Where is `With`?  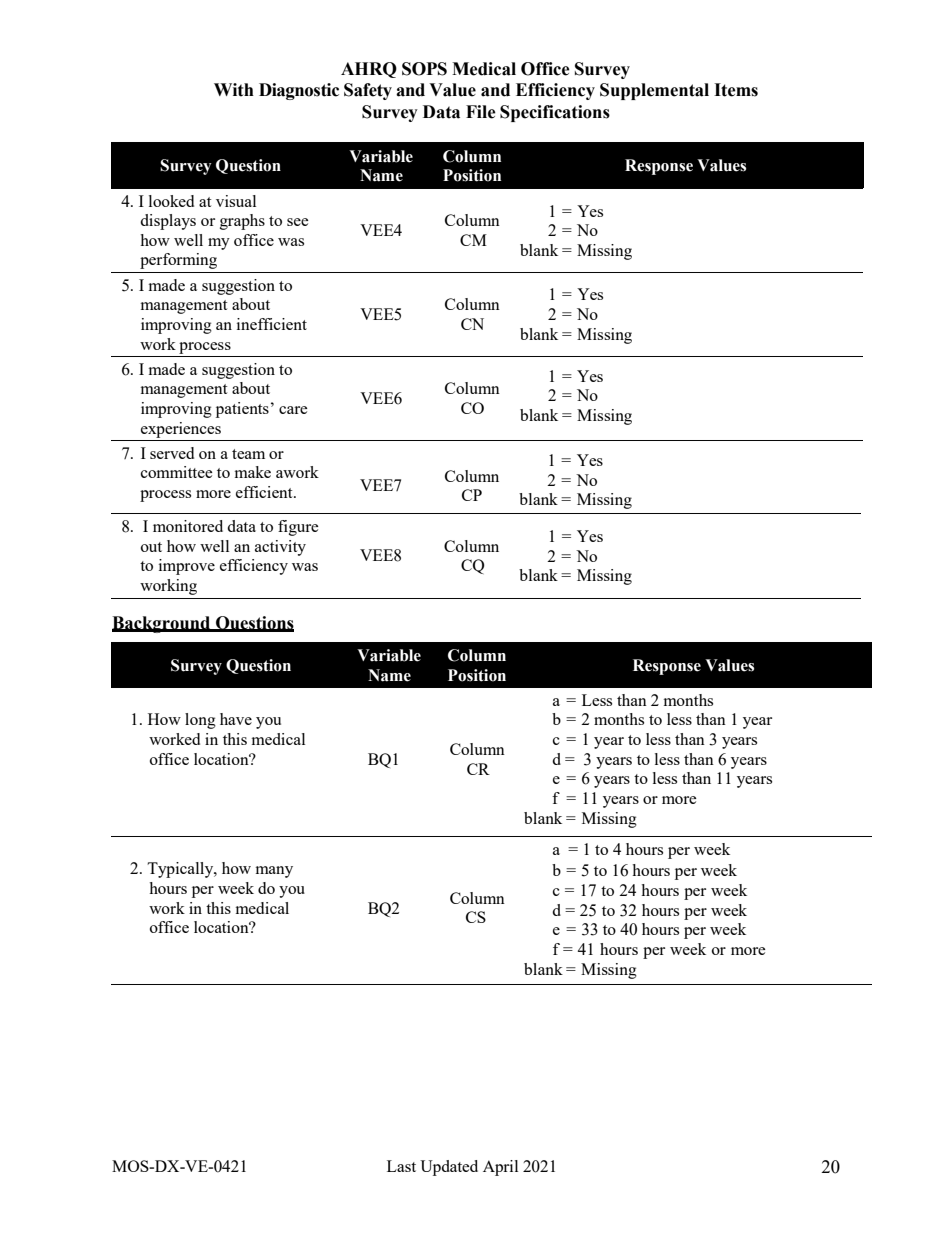
With is located at coordinates (234, 90).
